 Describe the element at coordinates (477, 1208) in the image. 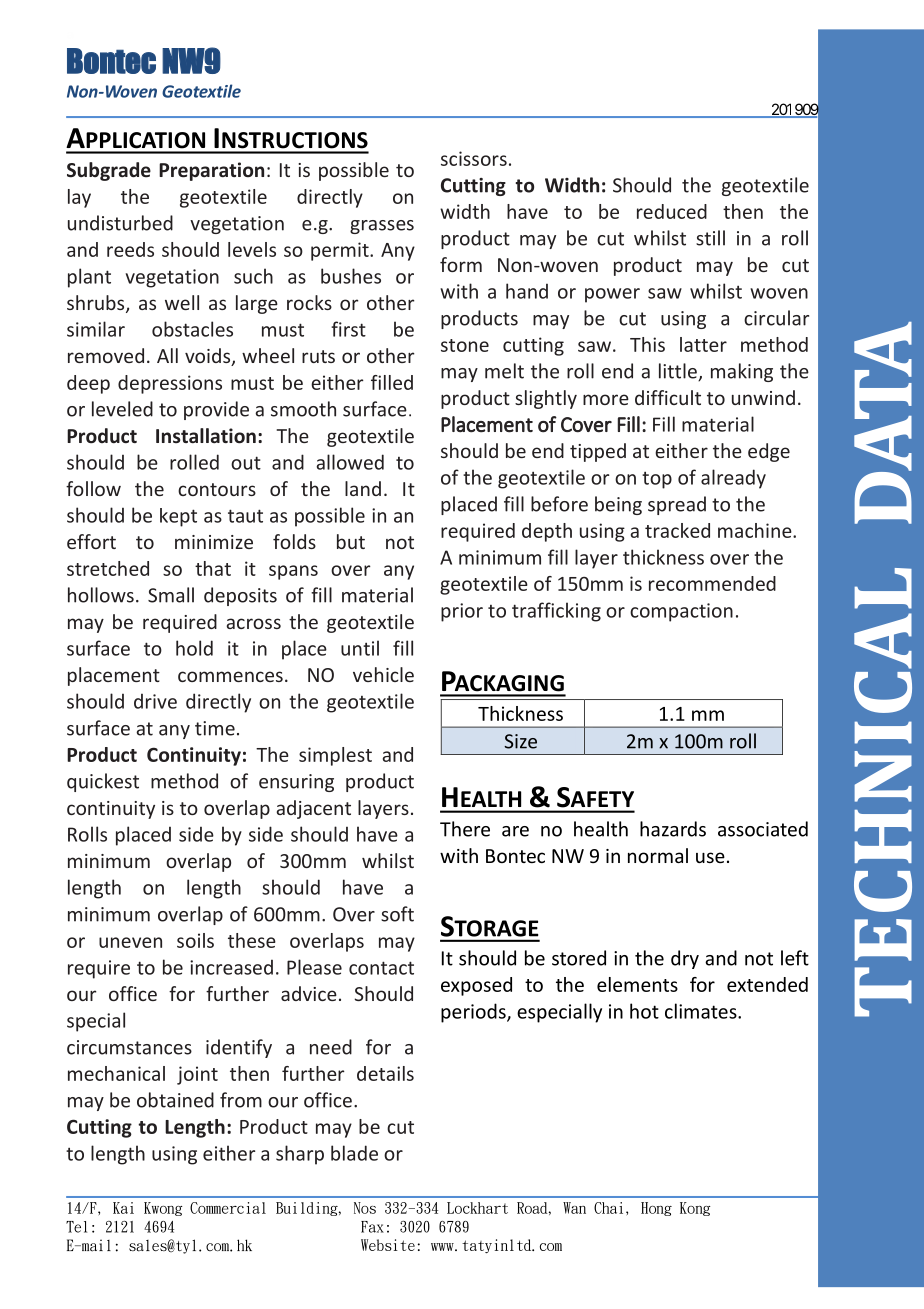

I see `Lockhart` at that location.
